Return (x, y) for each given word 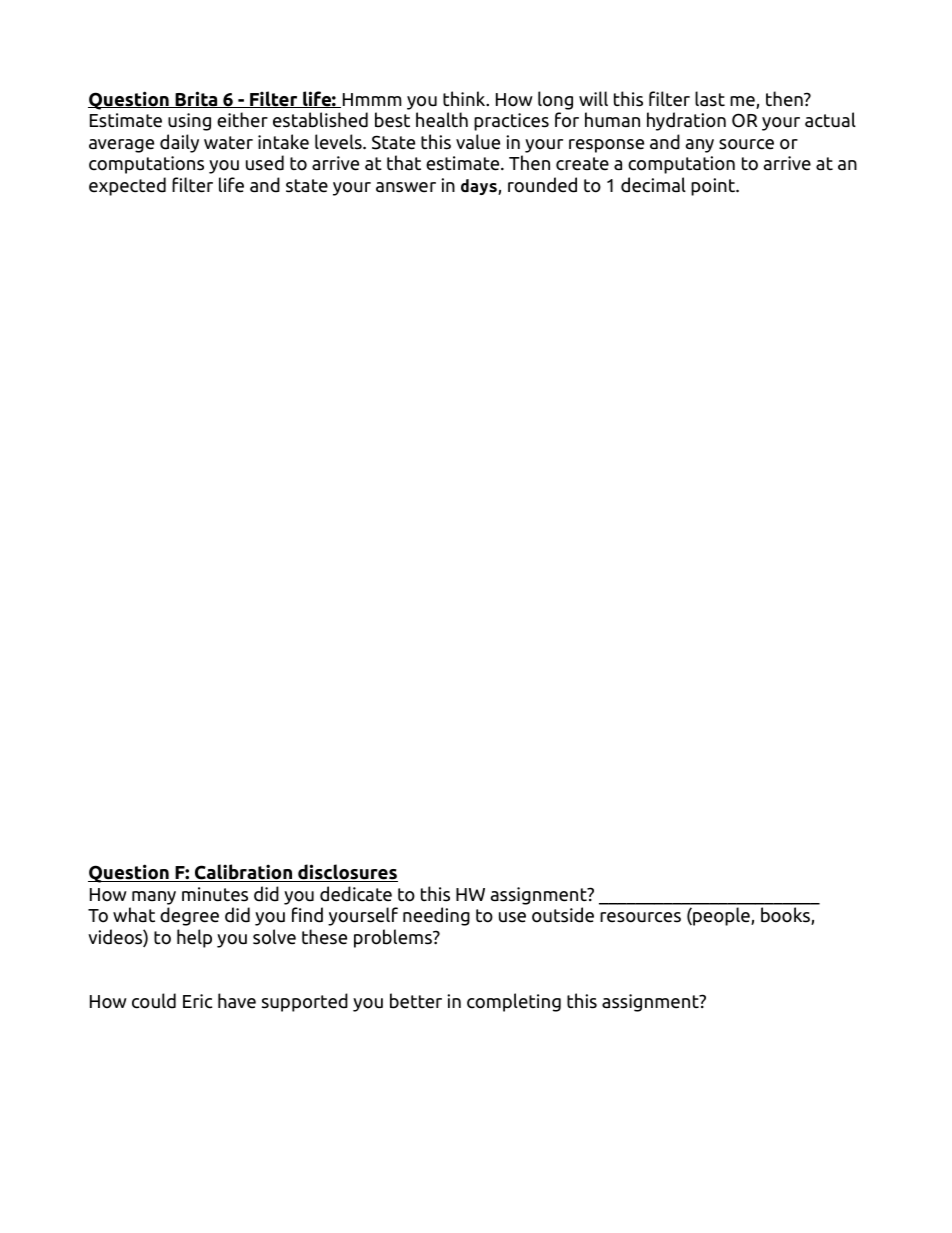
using (189, 122)
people (721, 916)
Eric (198, 1001)
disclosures (347, 873)
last (710, 99)
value (478, 142)
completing (514, 1002)
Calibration (244, 873)
